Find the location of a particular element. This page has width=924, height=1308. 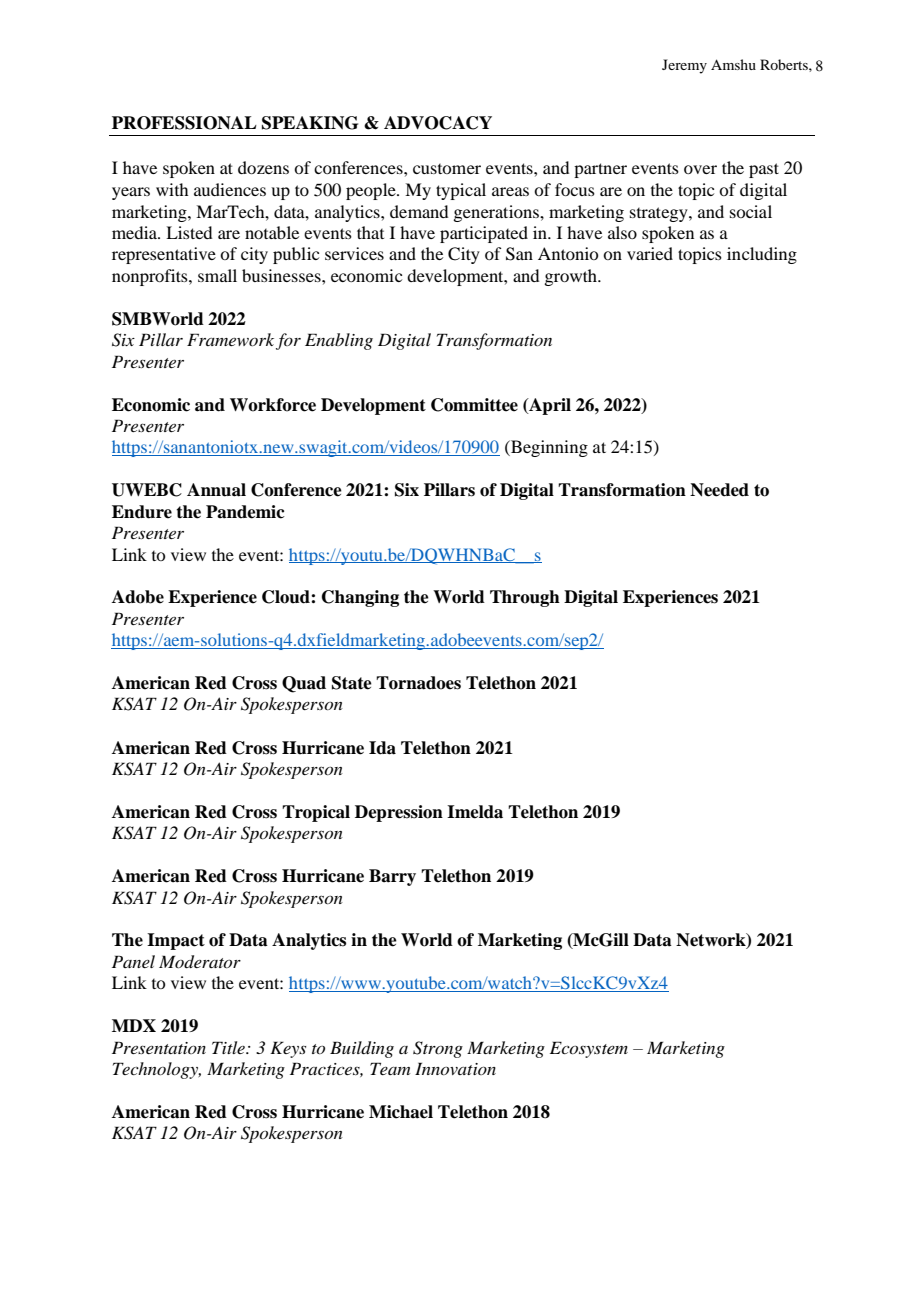

Framework is located at coordinates (230, 339).
